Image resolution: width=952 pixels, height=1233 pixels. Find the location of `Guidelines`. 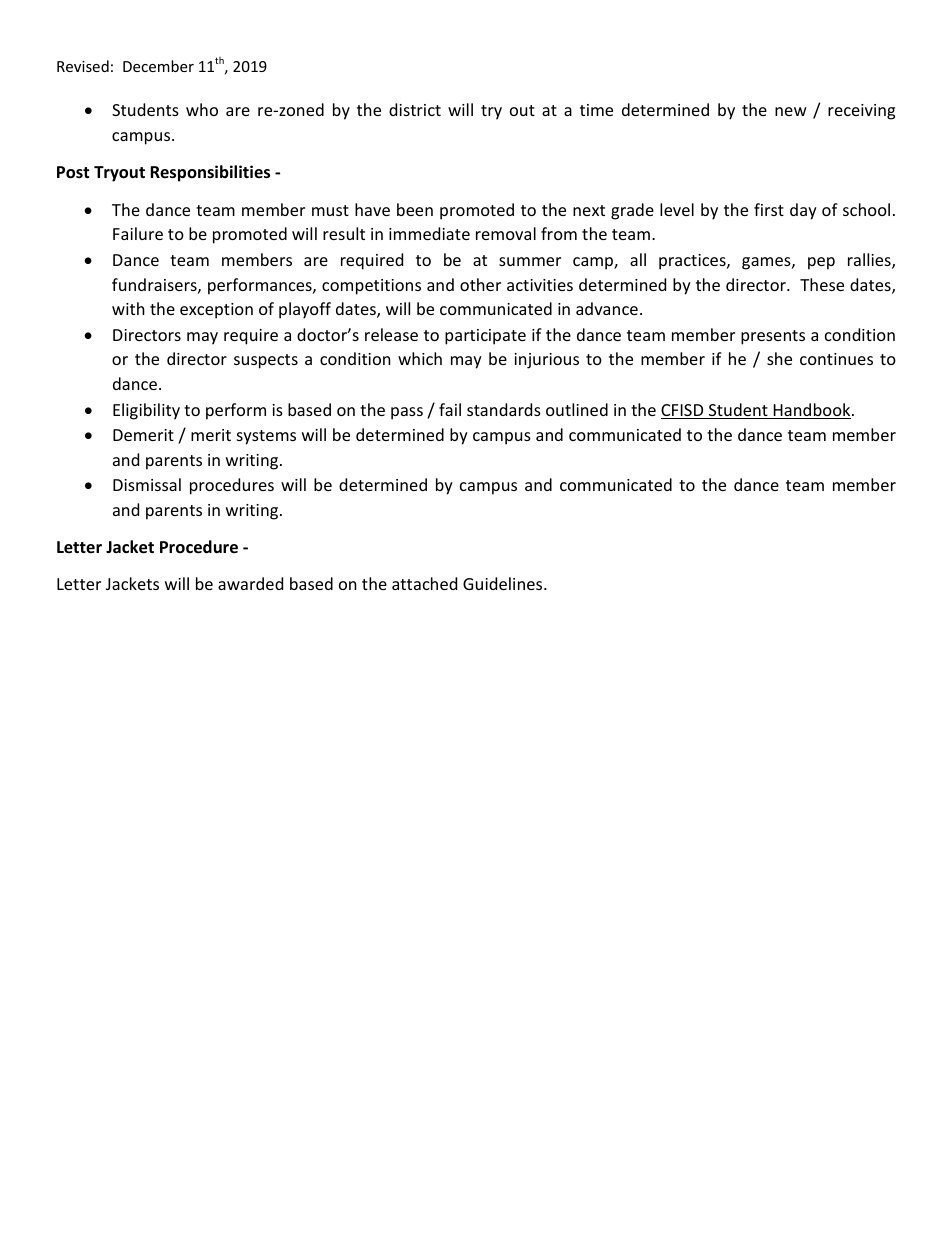

Guidelines is located at coordinates (504, 583).
